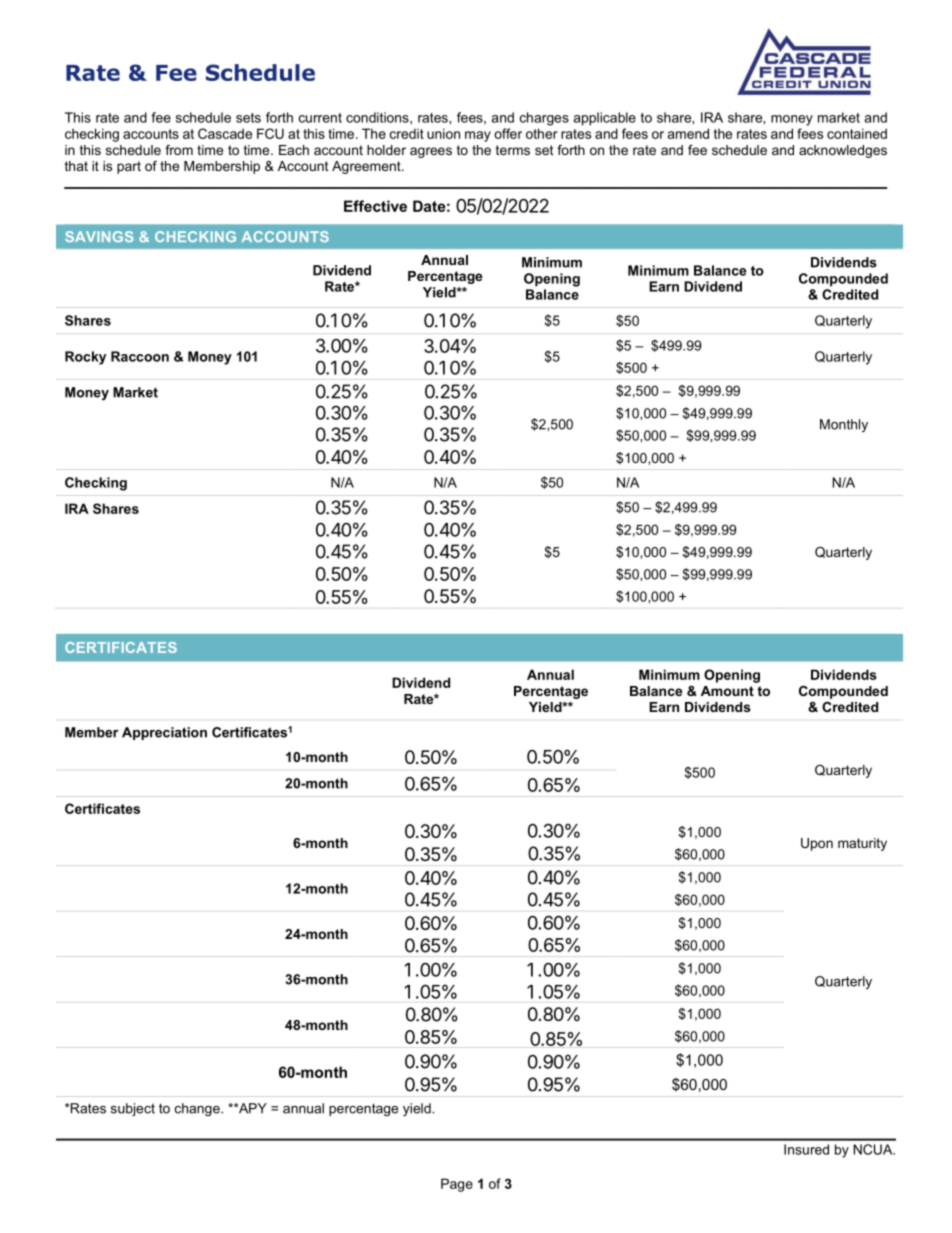  Describe the element at coordinates (457, 1185) in the document. I see `Page` at that location.
